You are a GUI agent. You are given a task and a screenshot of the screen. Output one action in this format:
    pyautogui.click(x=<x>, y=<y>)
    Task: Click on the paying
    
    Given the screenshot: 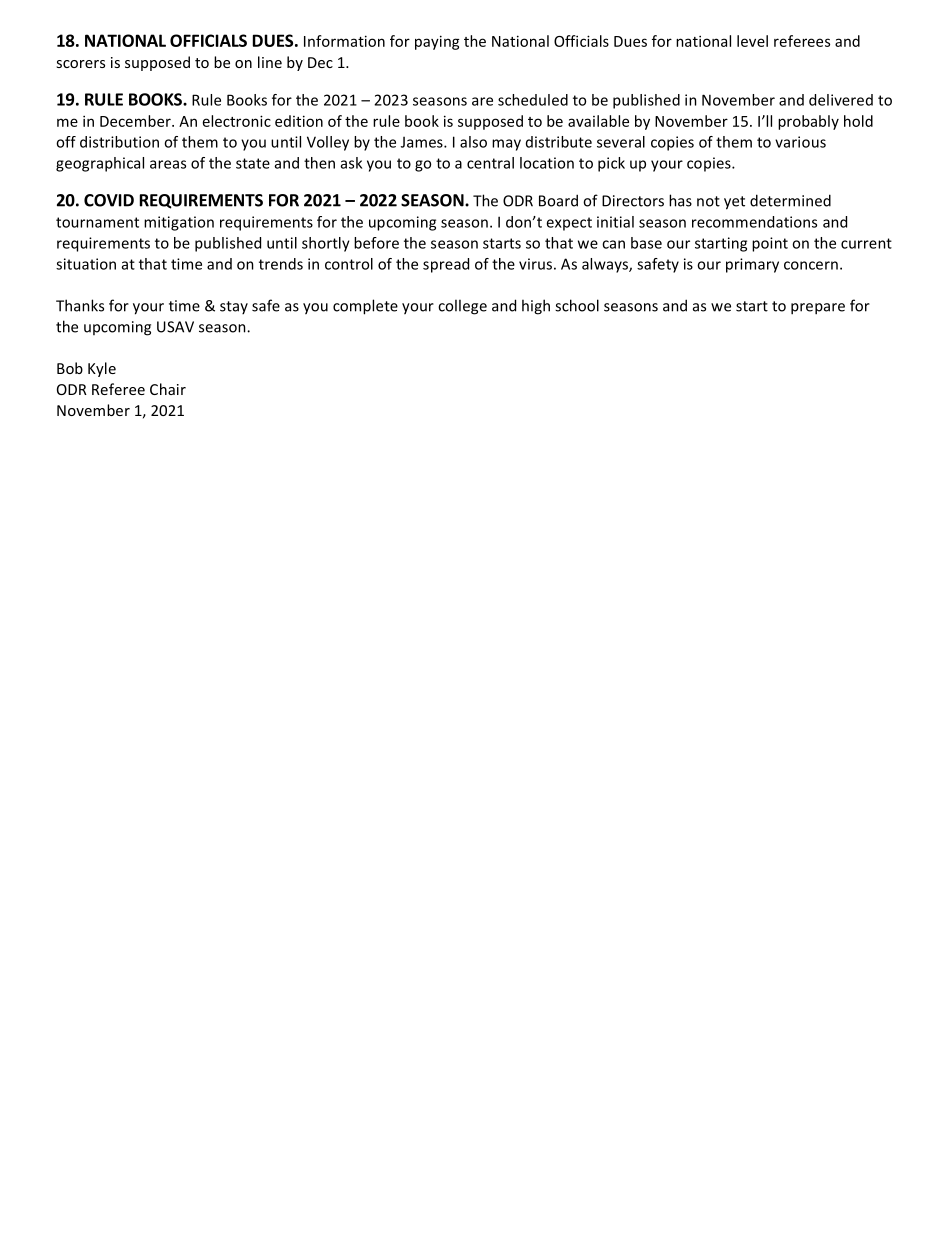 What is the action you would take?
    pyautogui.click(x=437, y=42)
